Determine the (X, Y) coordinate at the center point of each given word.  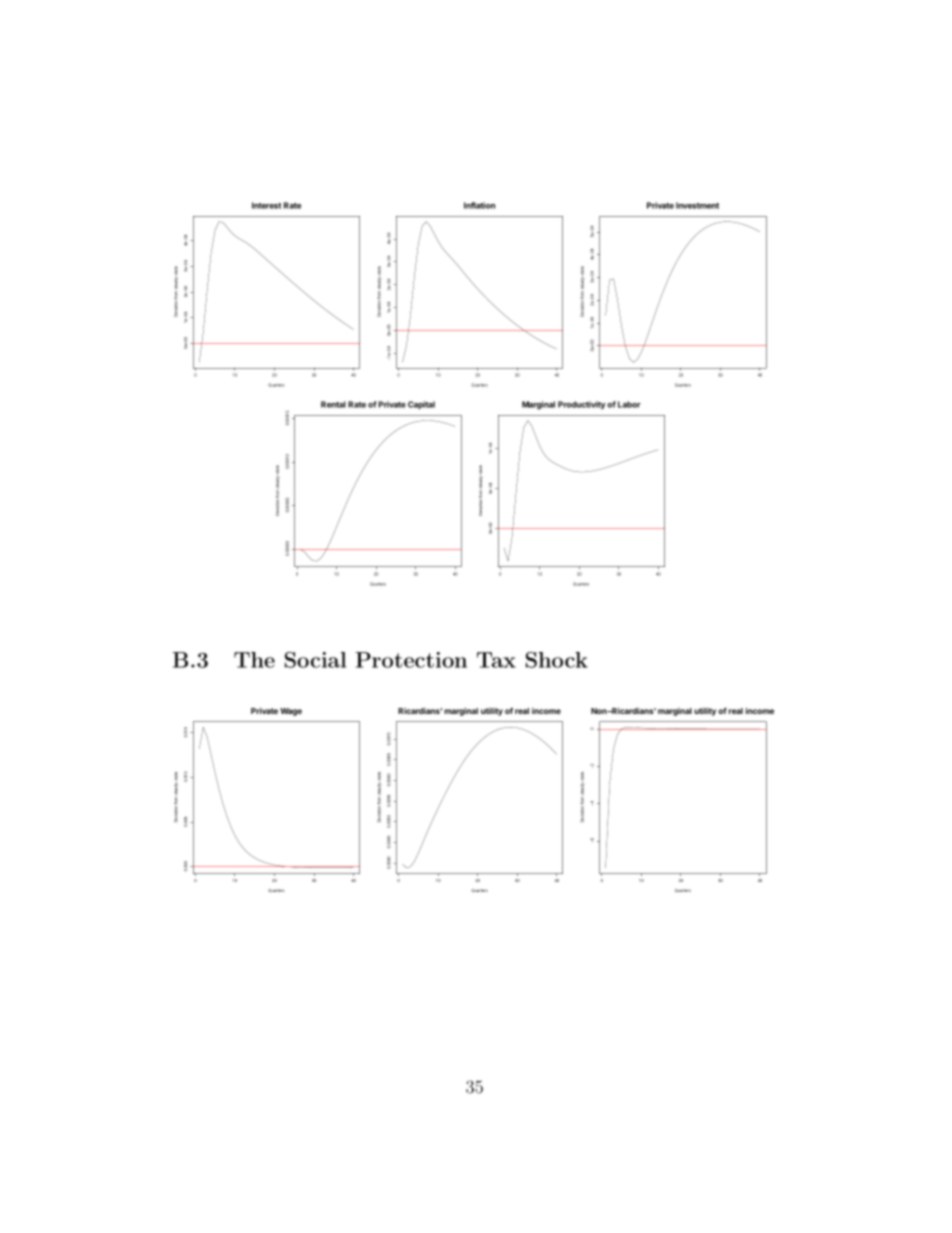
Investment (697, 205)
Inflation (479, 205)
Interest (266, 205)
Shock (557, 660)
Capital (421, 405)
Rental (333, 404)
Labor (629, 404)
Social (315, 660)
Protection (411, 660)
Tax (496, 660)
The (254, 660)
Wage (291, 712)
